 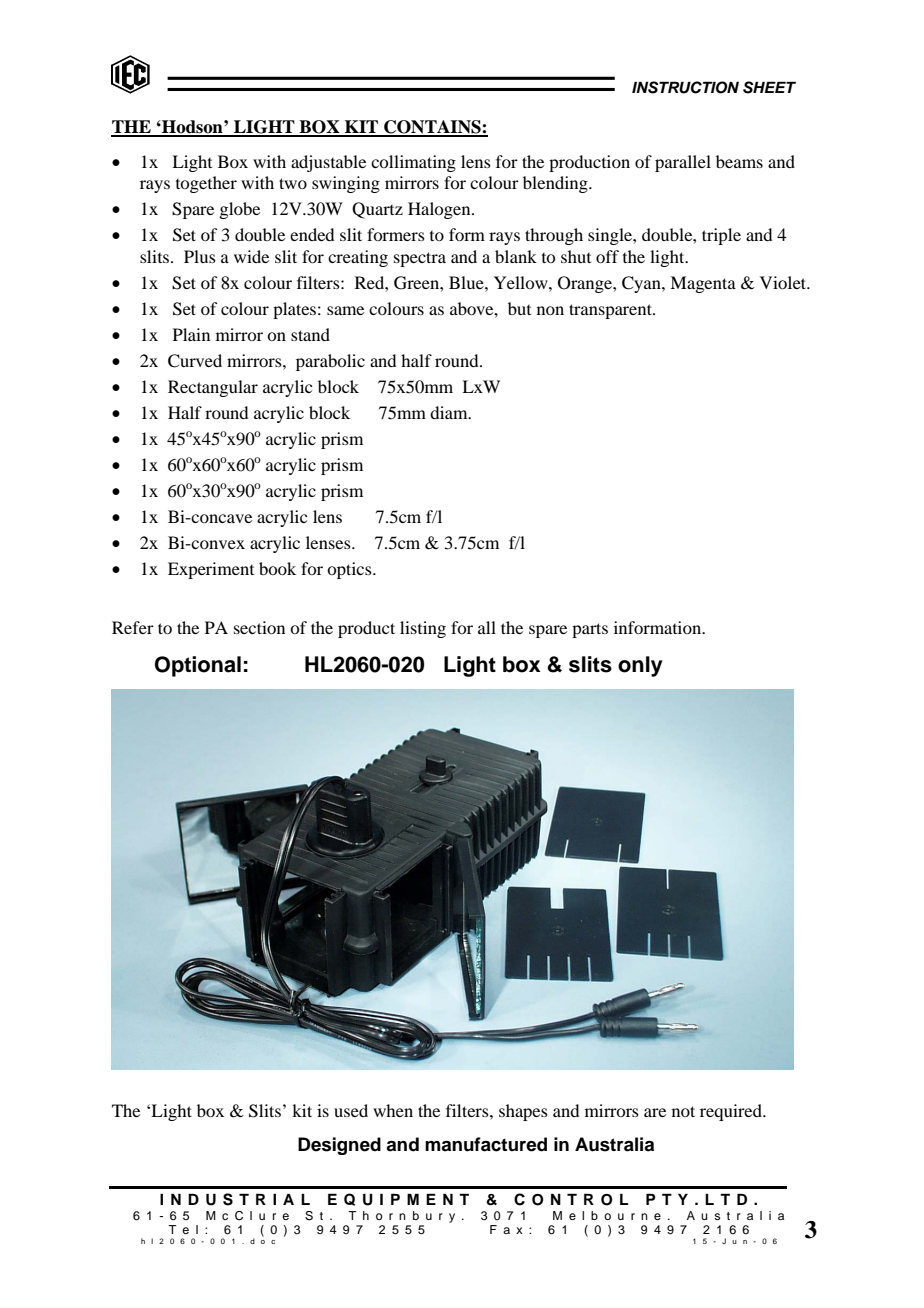 I want to click on Curved, so click(x=195, y=361).
